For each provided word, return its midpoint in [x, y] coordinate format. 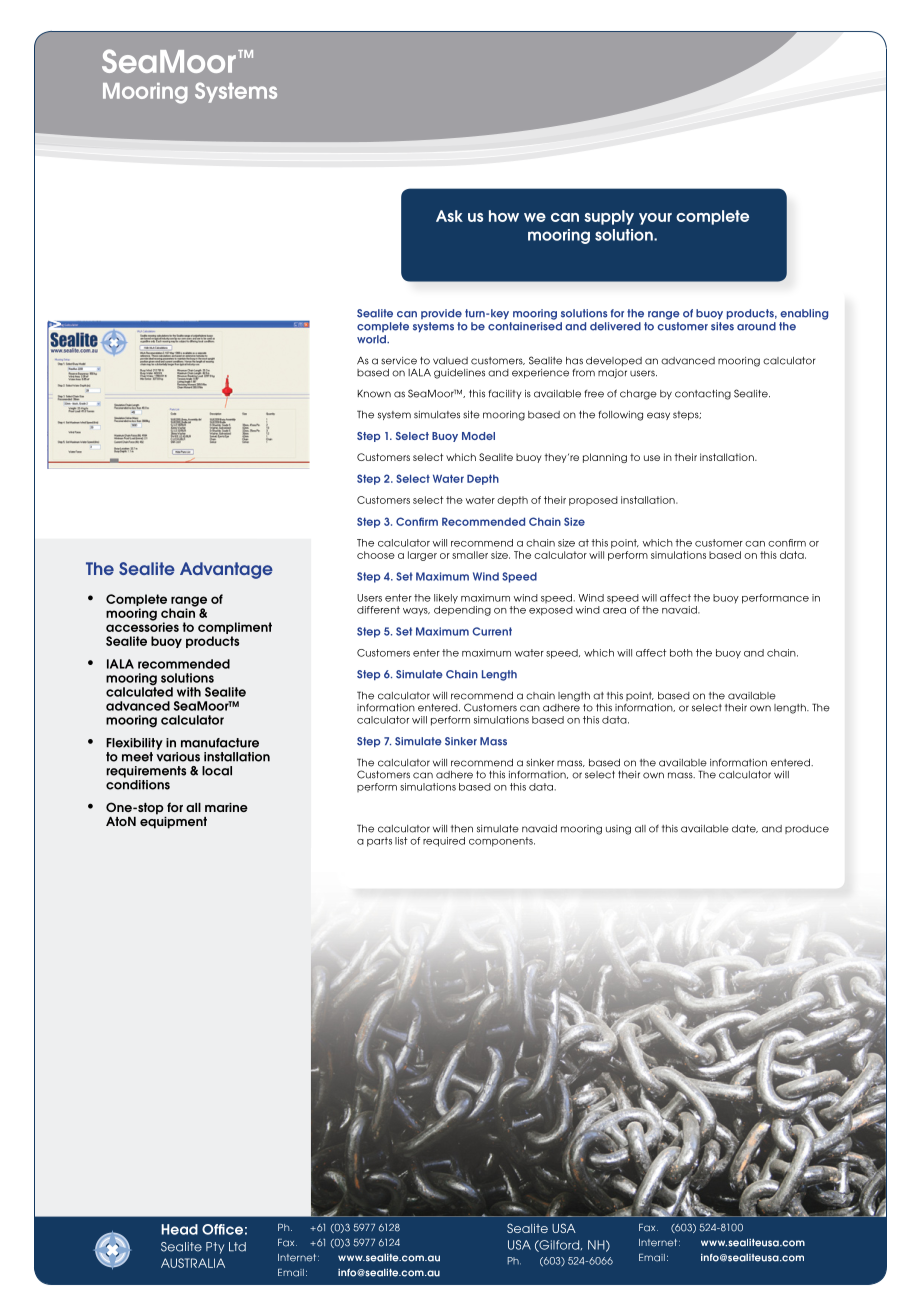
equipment [173, 821]
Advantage [226, 570]
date [745, 829]
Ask [449, 216]
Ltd [237, 1247]
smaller [470, 555]
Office [222, 1229]
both [681, 653]
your [655, 219]
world [372, 339]
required [444, 842]
